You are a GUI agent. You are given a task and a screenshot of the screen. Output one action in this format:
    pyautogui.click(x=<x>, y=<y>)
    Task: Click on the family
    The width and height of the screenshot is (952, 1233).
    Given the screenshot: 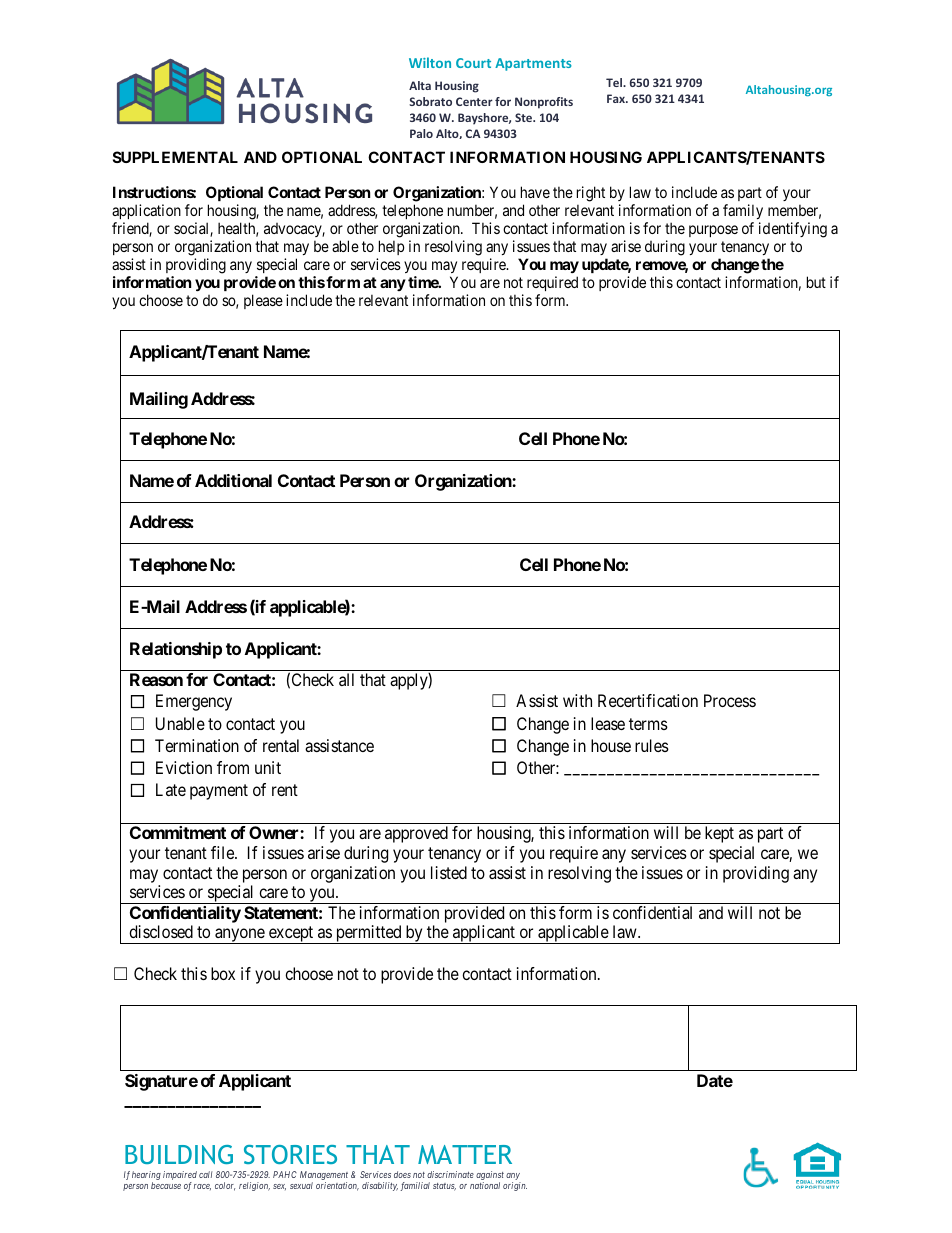 What is the action you would take?
    pyautogui.click(x=743, y=213)
